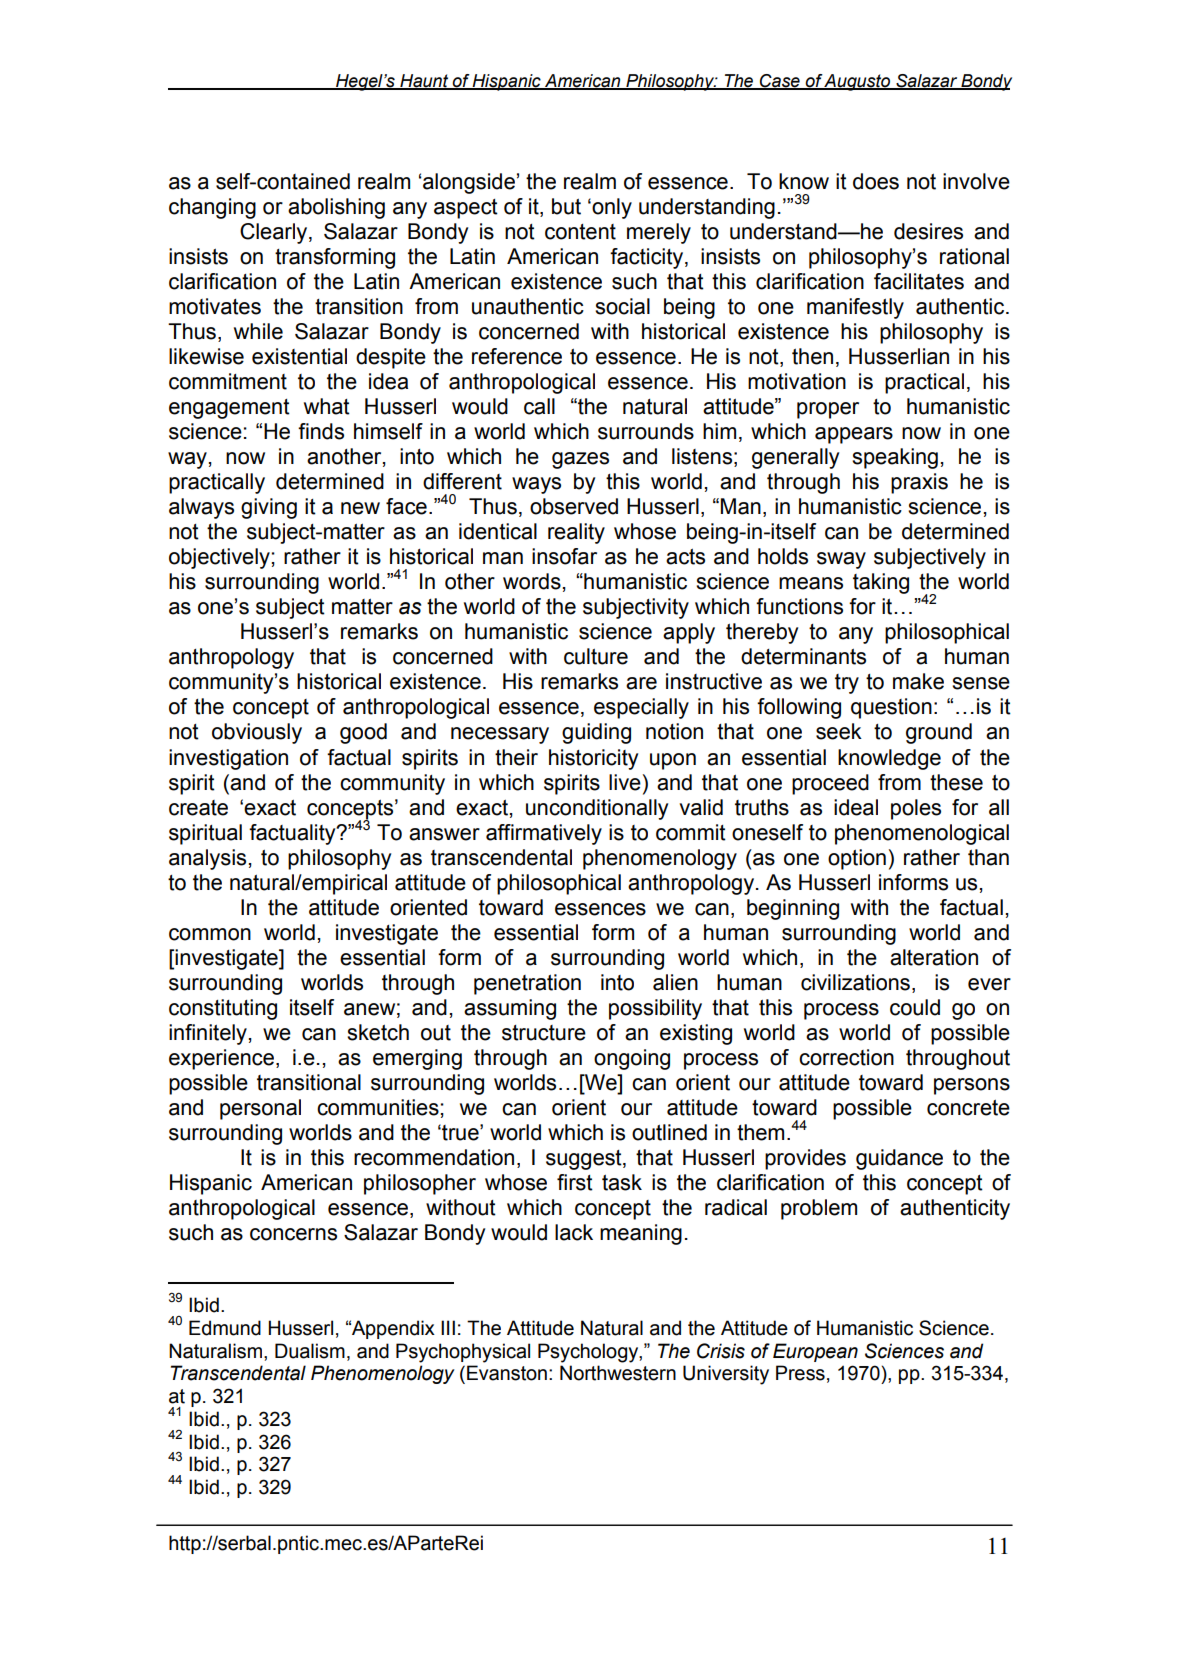  Describe the element at coordinates (219, 558) in the screenshot. I see `objectively` at that location.
